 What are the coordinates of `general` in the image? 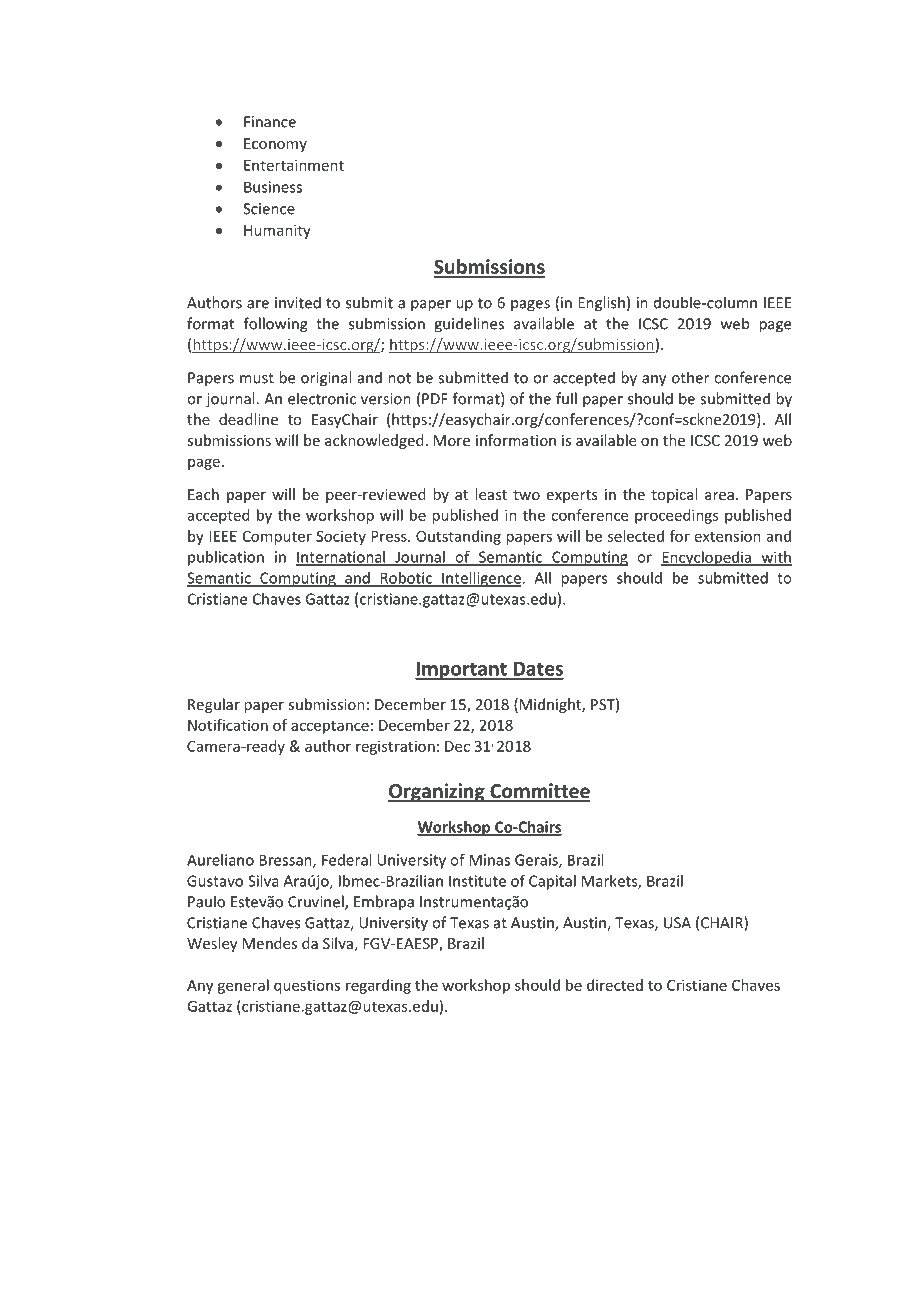 It's located at (243, 986).
